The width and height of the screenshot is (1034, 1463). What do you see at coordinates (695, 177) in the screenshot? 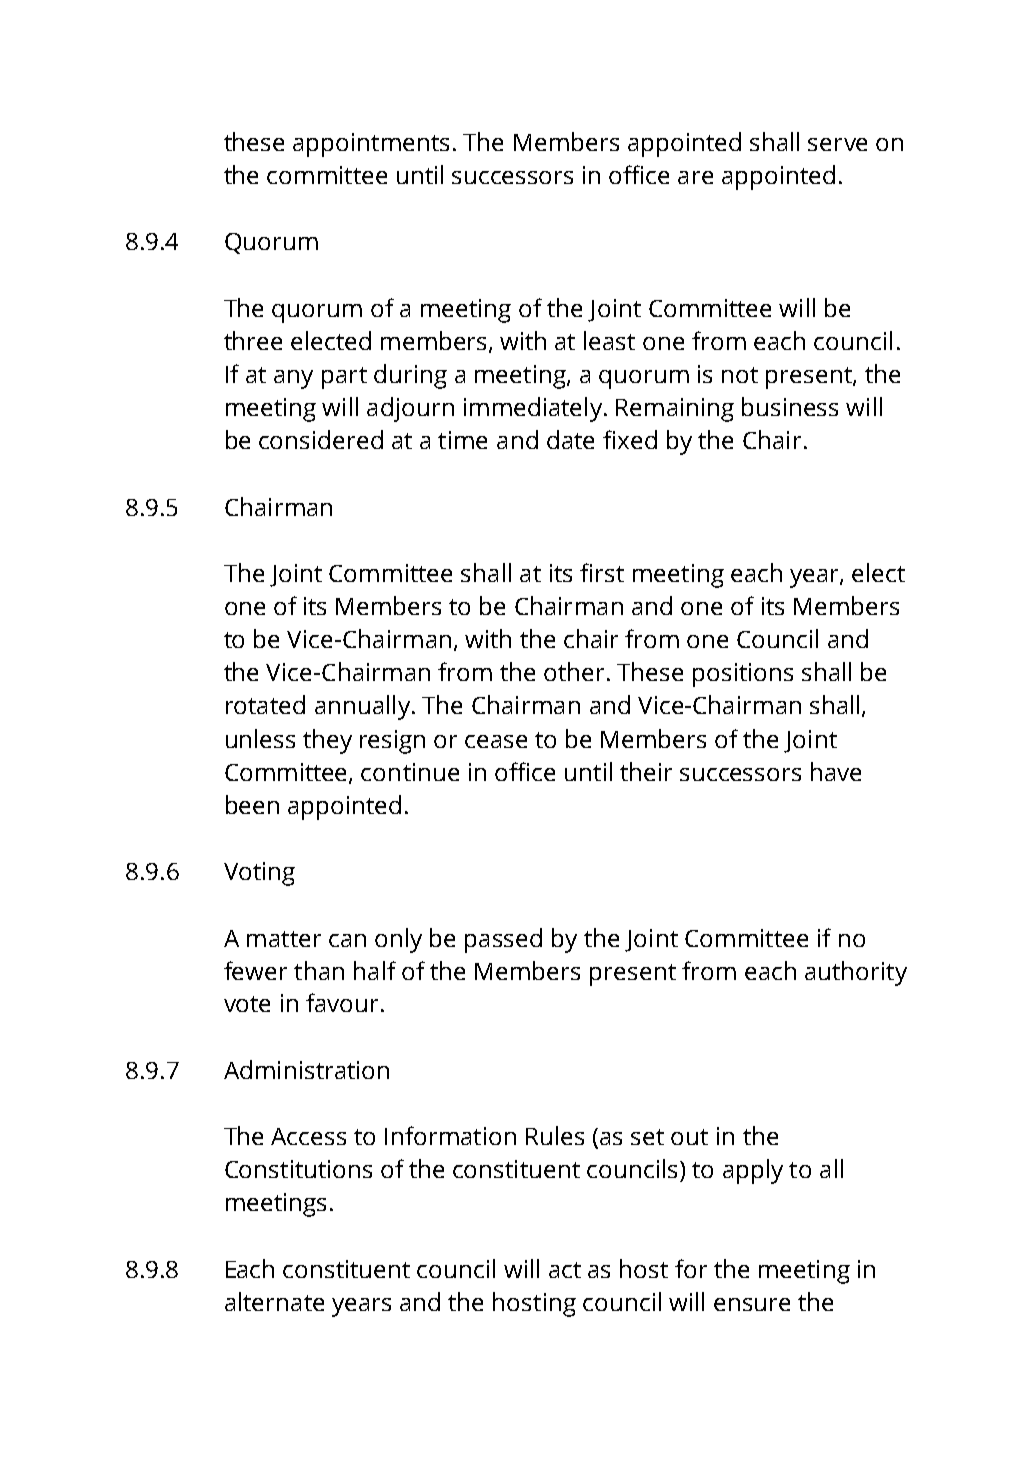
I see `are` at bounding box center [695, 177].
